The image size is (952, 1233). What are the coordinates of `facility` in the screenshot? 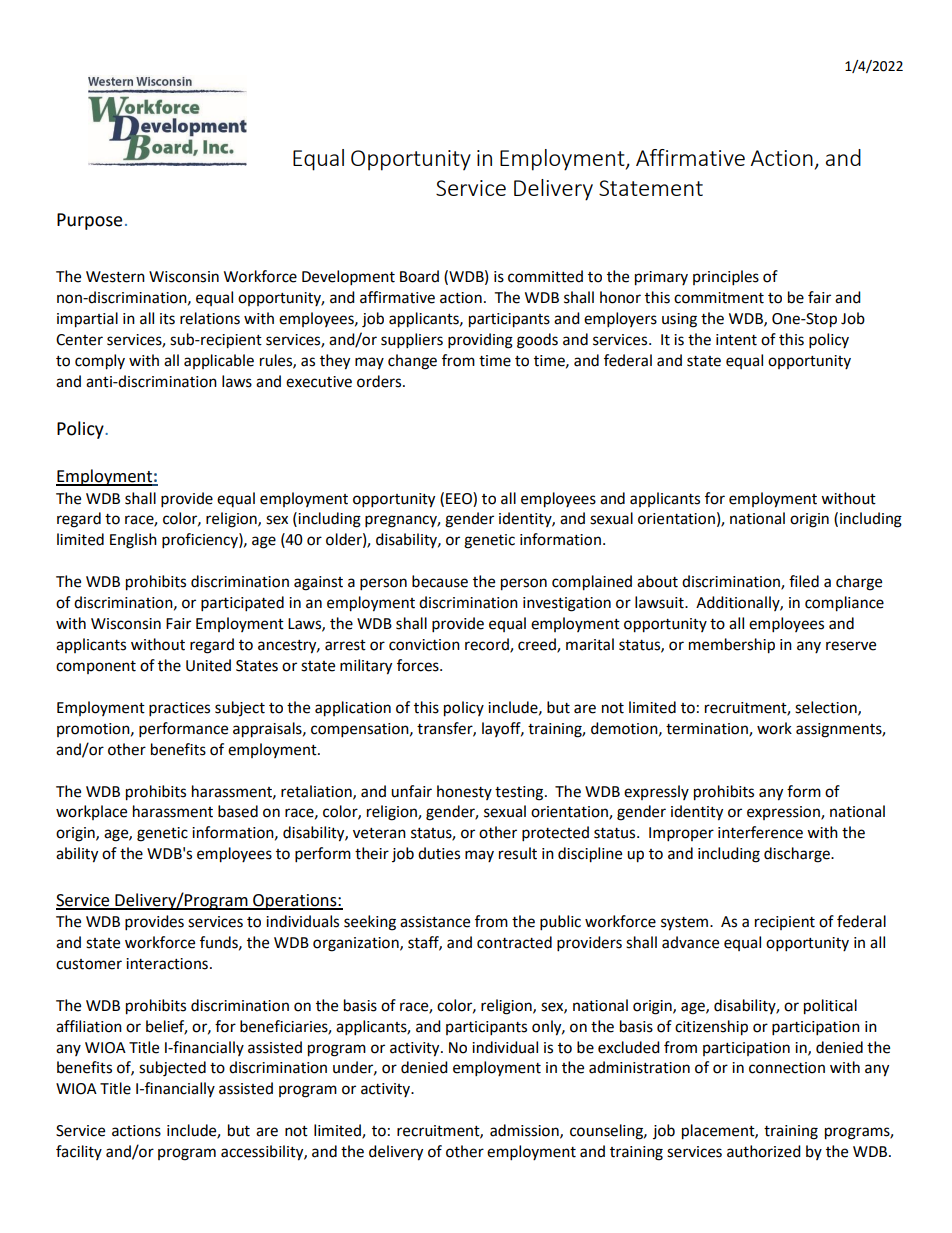 It's located at (79, 1152).
